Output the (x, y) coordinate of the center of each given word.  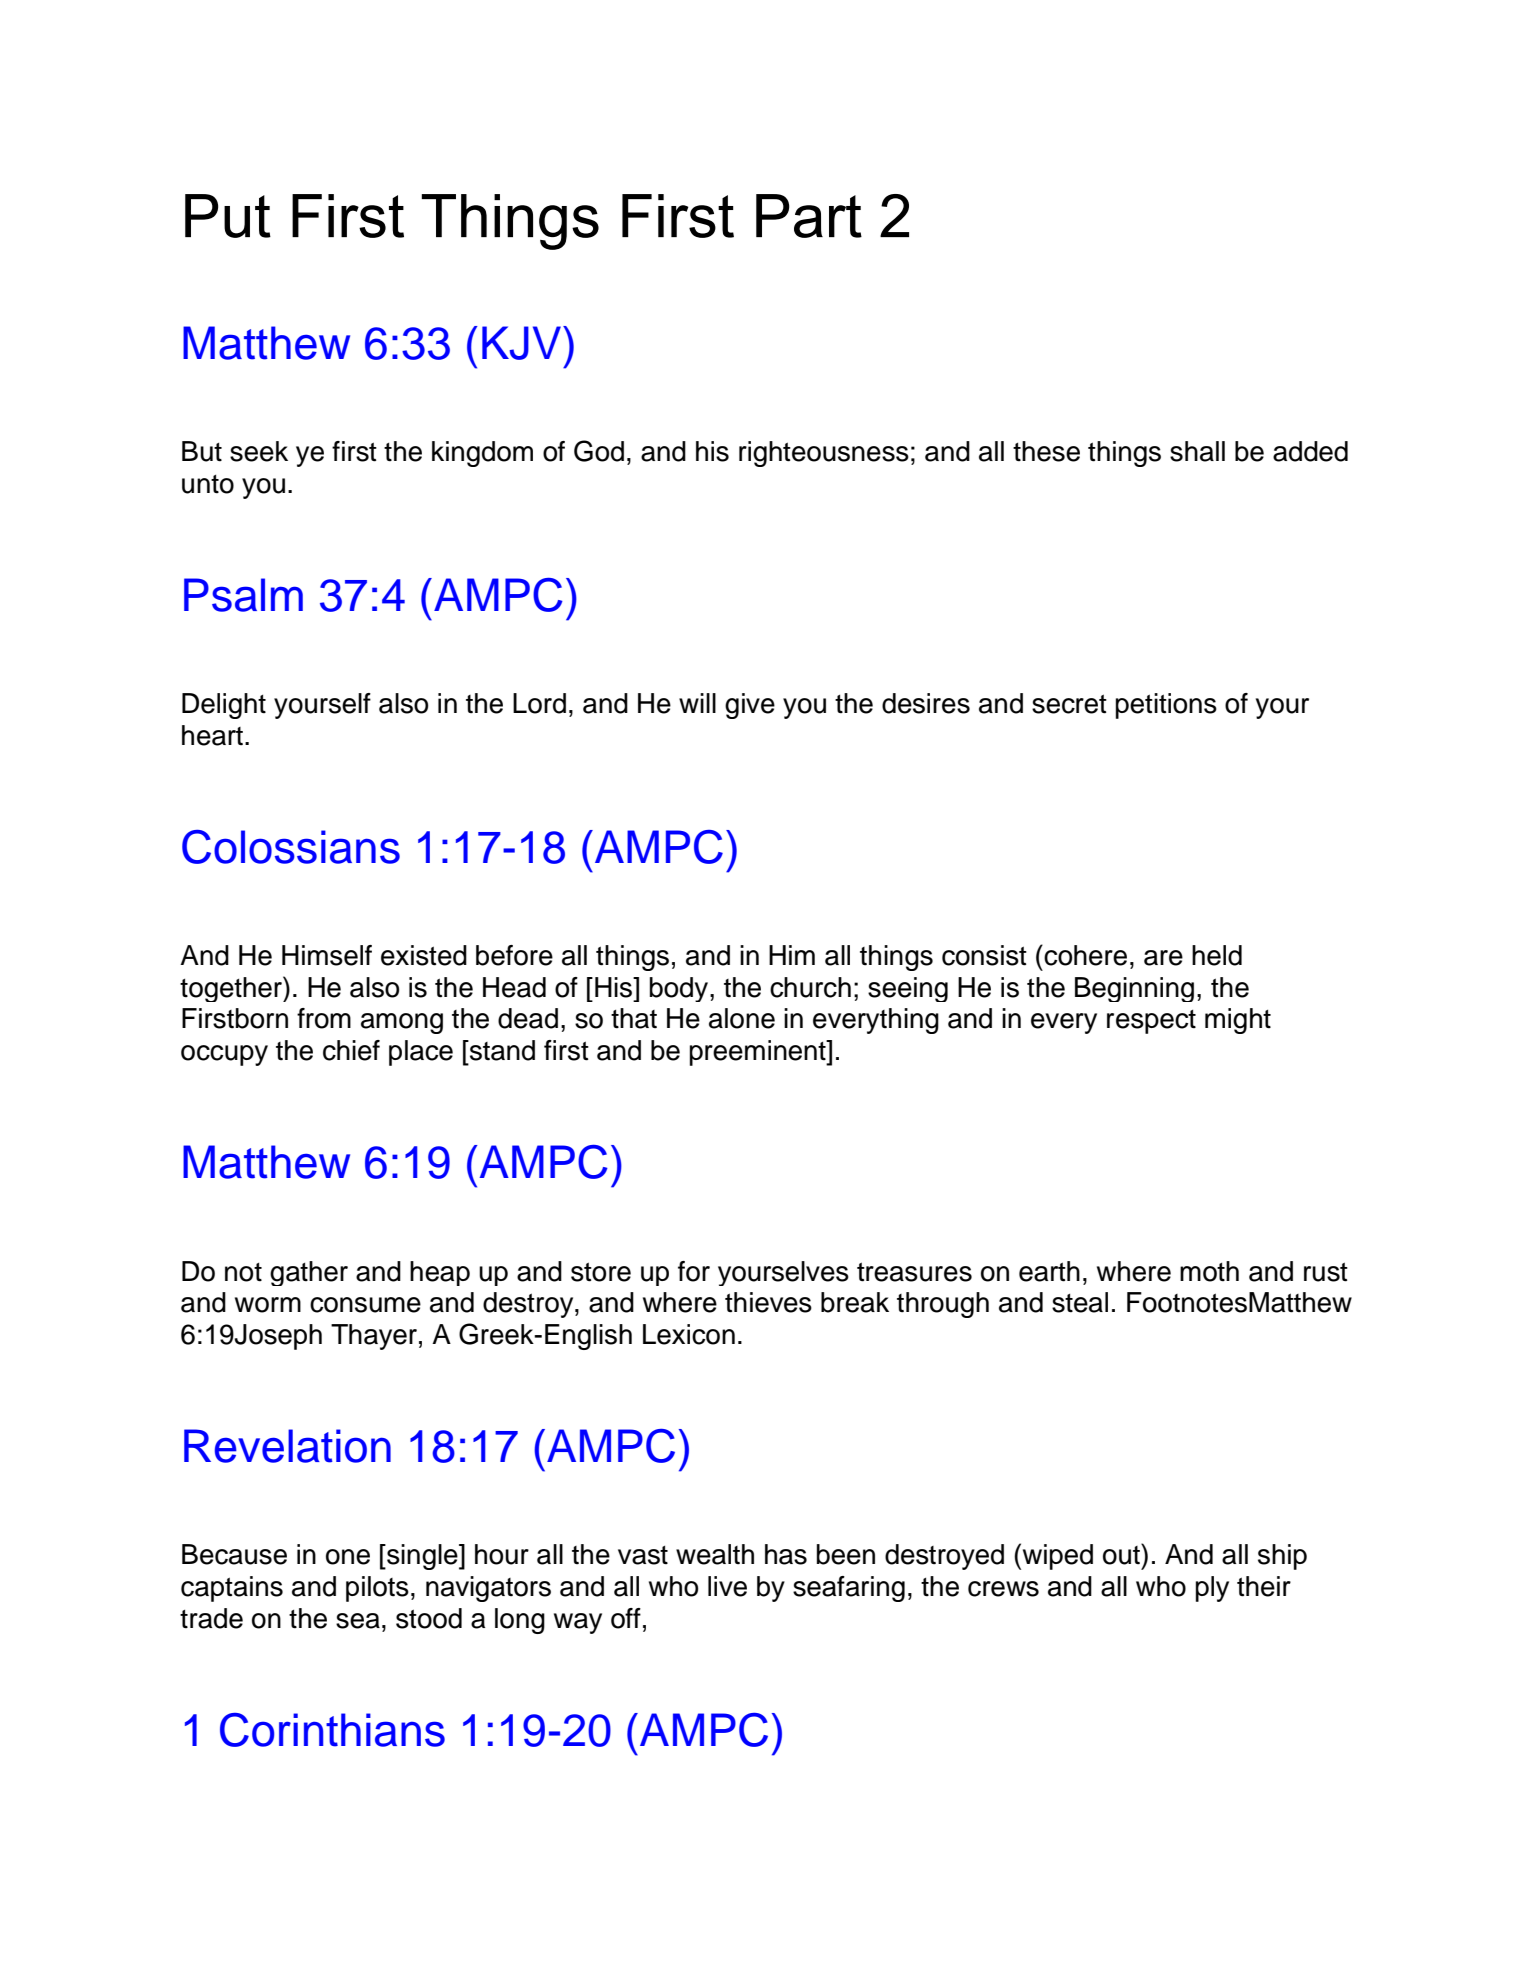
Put (228, 216)
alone (742, 1018)
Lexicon (689, 1334)
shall (1197, 451)
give (750, 706)
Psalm (243, 595)
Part (809, 216)
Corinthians (332, 1730)
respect (1151, 1022)
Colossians (291, 847)
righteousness (824, 454)
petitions (1166, 706)
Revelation (287, 1446)
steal (1080, 1302)
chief (351, 1050)
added (1310, 451)
